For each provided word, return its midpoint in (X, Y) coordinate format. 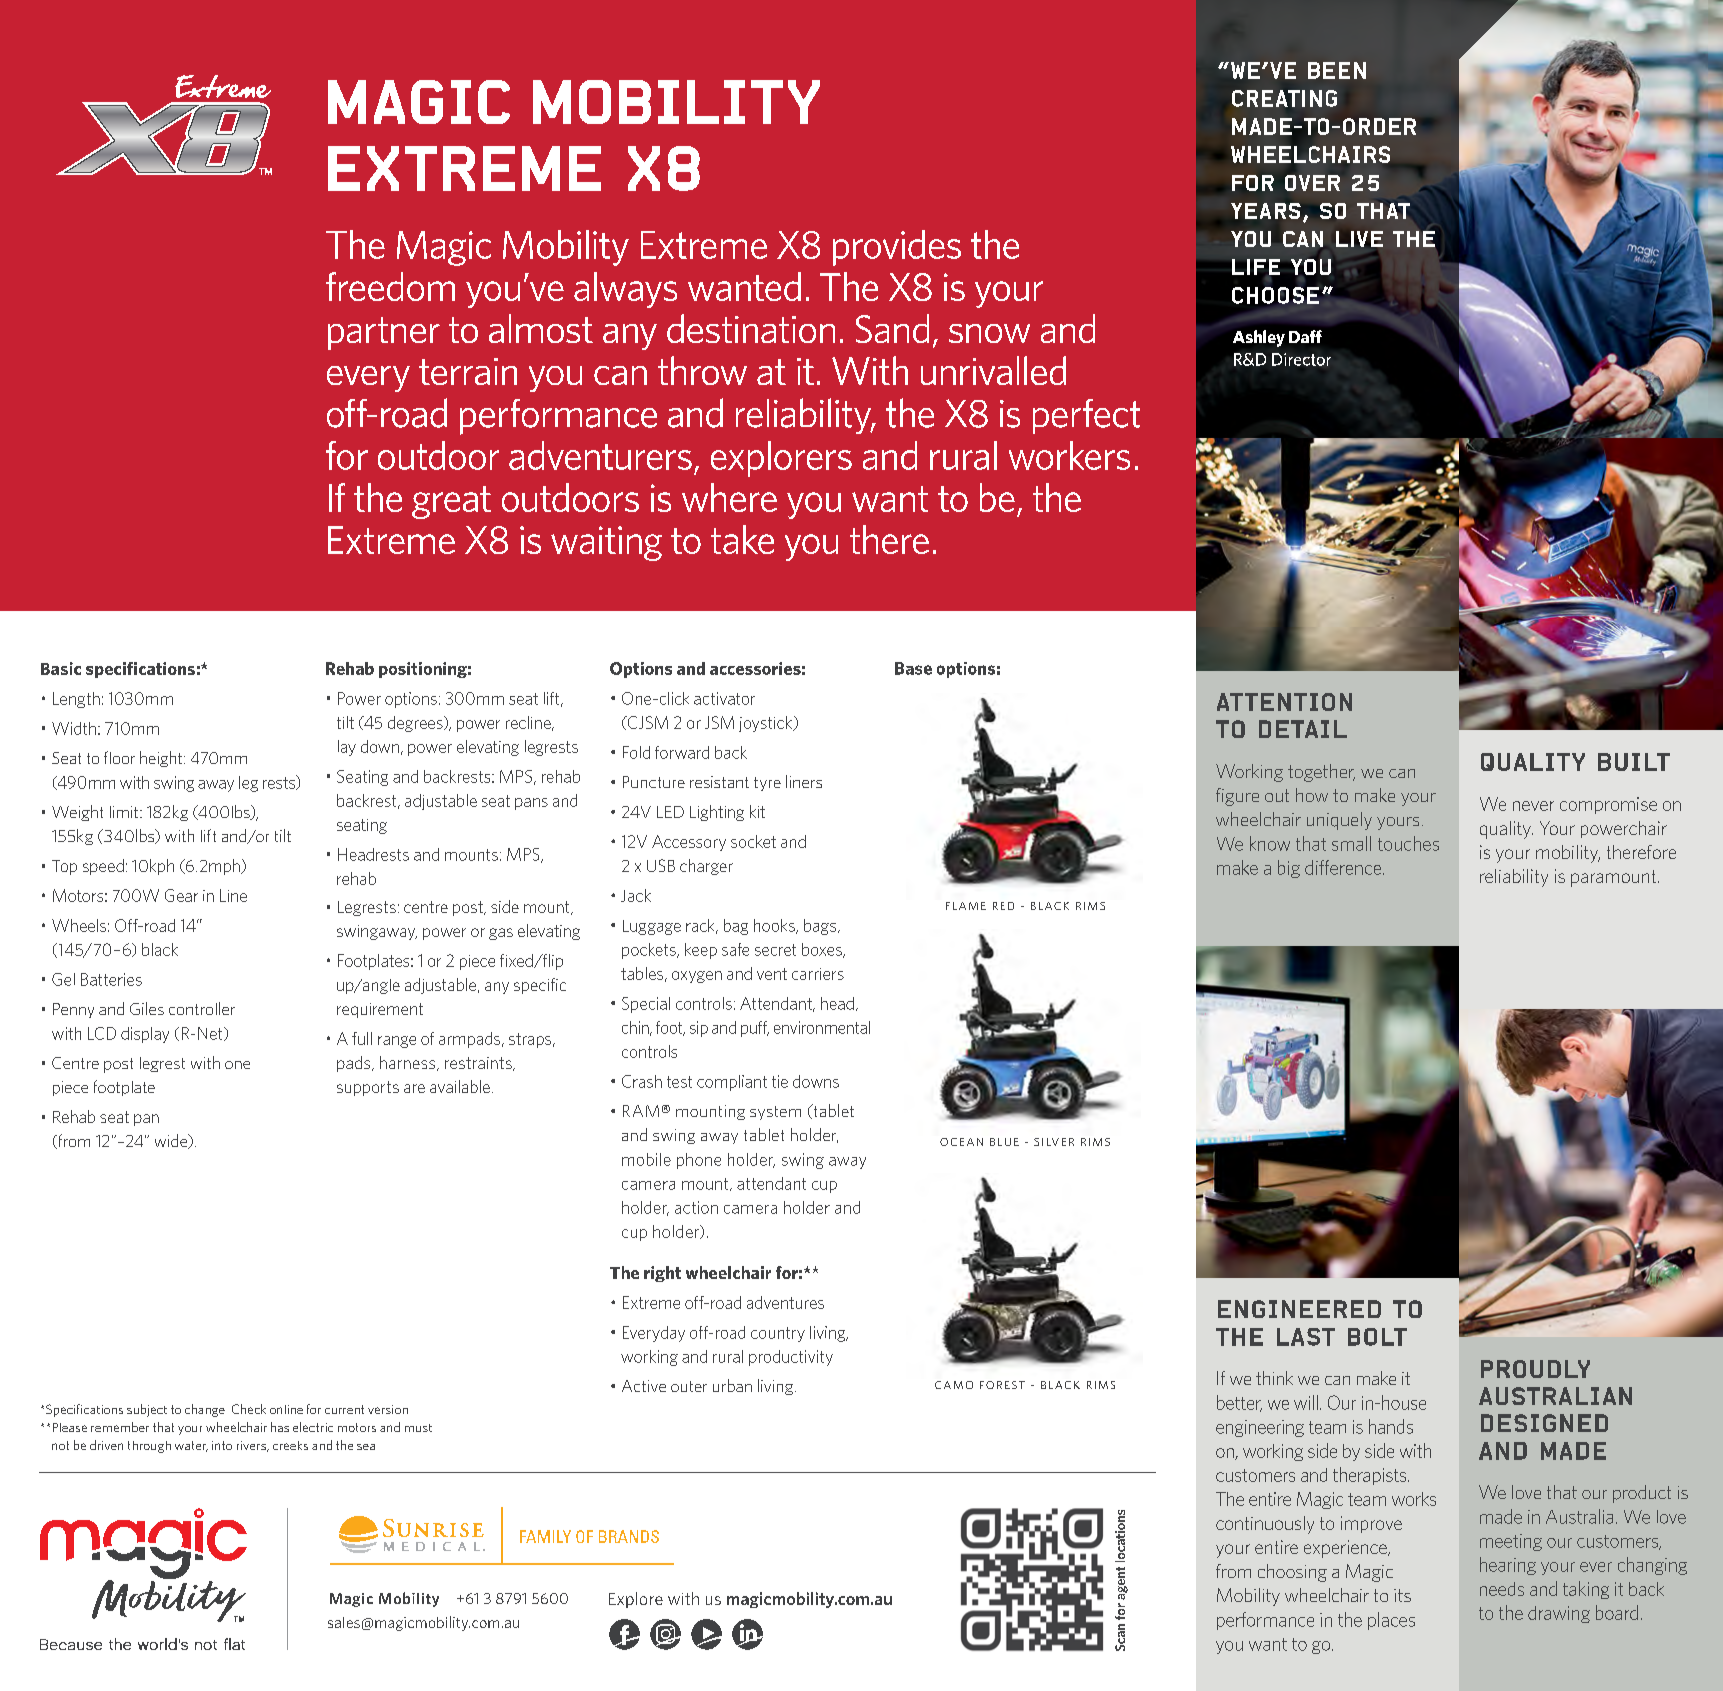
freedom (390, 286)
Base (913, 668)
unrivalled (993, 370)
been (1337, 70)
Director (1301, 359)
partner (384, 333)
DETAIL (1303, 729)
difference (1344, 867)
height (162, 759)
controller (202, 1008)
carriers (818, 974)
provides (897, 248)
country (778, 1334)
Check (249, 1409)
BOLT (1377, 1337)
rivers (253, 1446)
